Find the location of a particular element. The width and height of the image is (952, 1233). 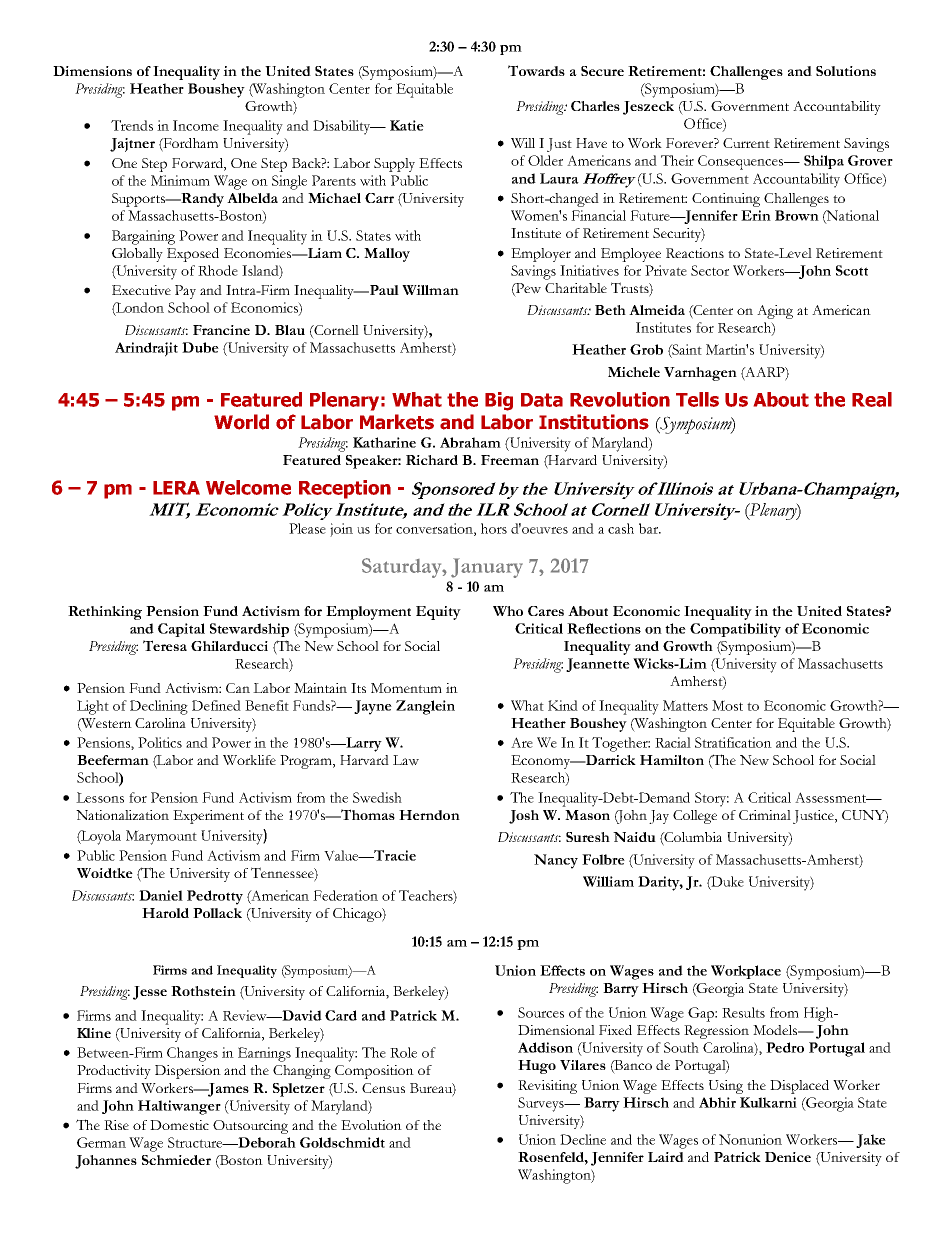

Income is located at coordinates (196, 125).
